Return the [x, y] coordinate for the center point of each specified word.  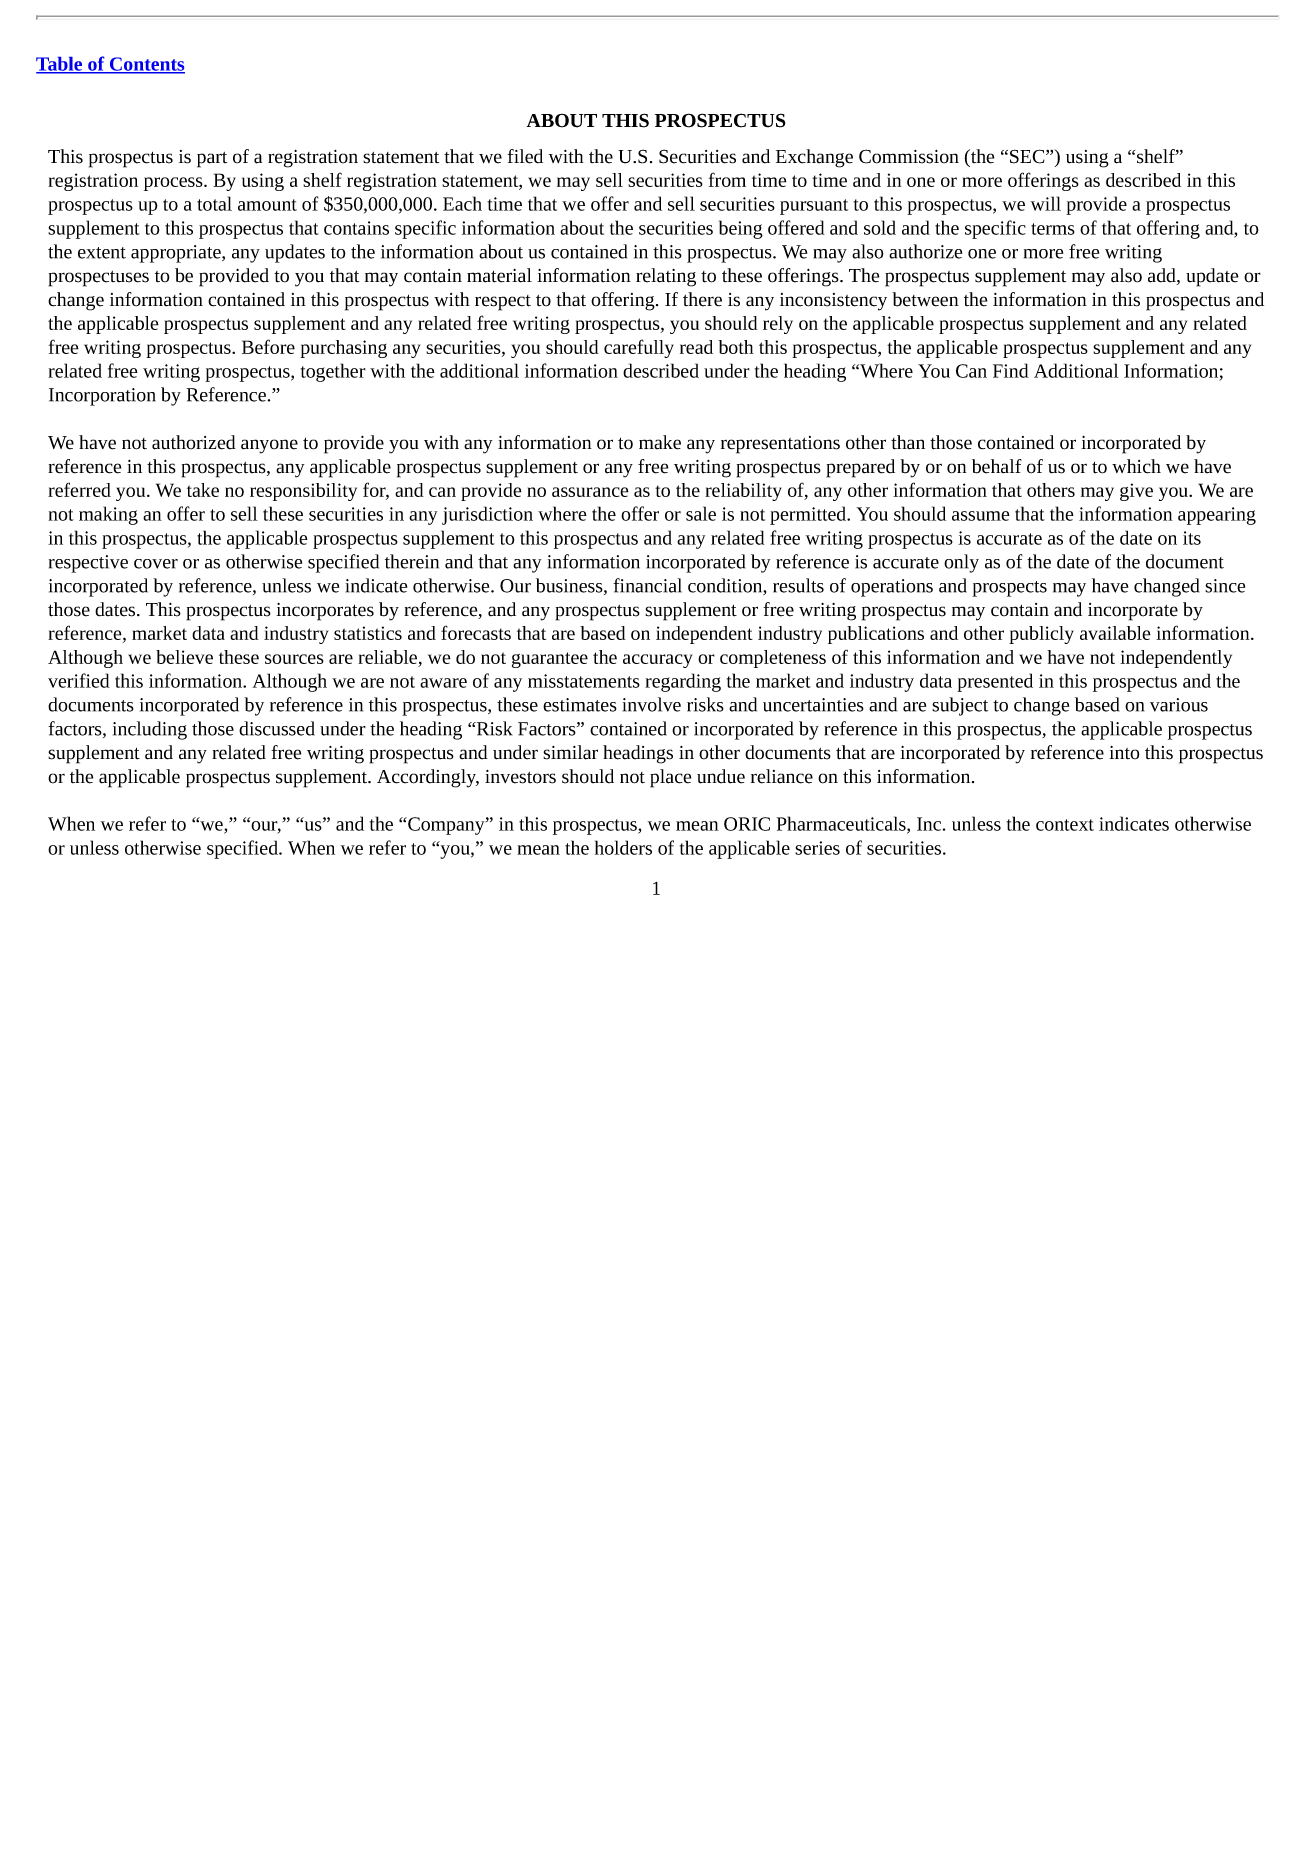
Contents [146, 65]
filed [525, 156]
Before [268, 346]
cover [156, 564]
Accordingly [428, 778]
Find [1011, 370]
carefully [639, 348]
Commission [909, 156]
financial [647, 585]
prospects [1009, 589]
